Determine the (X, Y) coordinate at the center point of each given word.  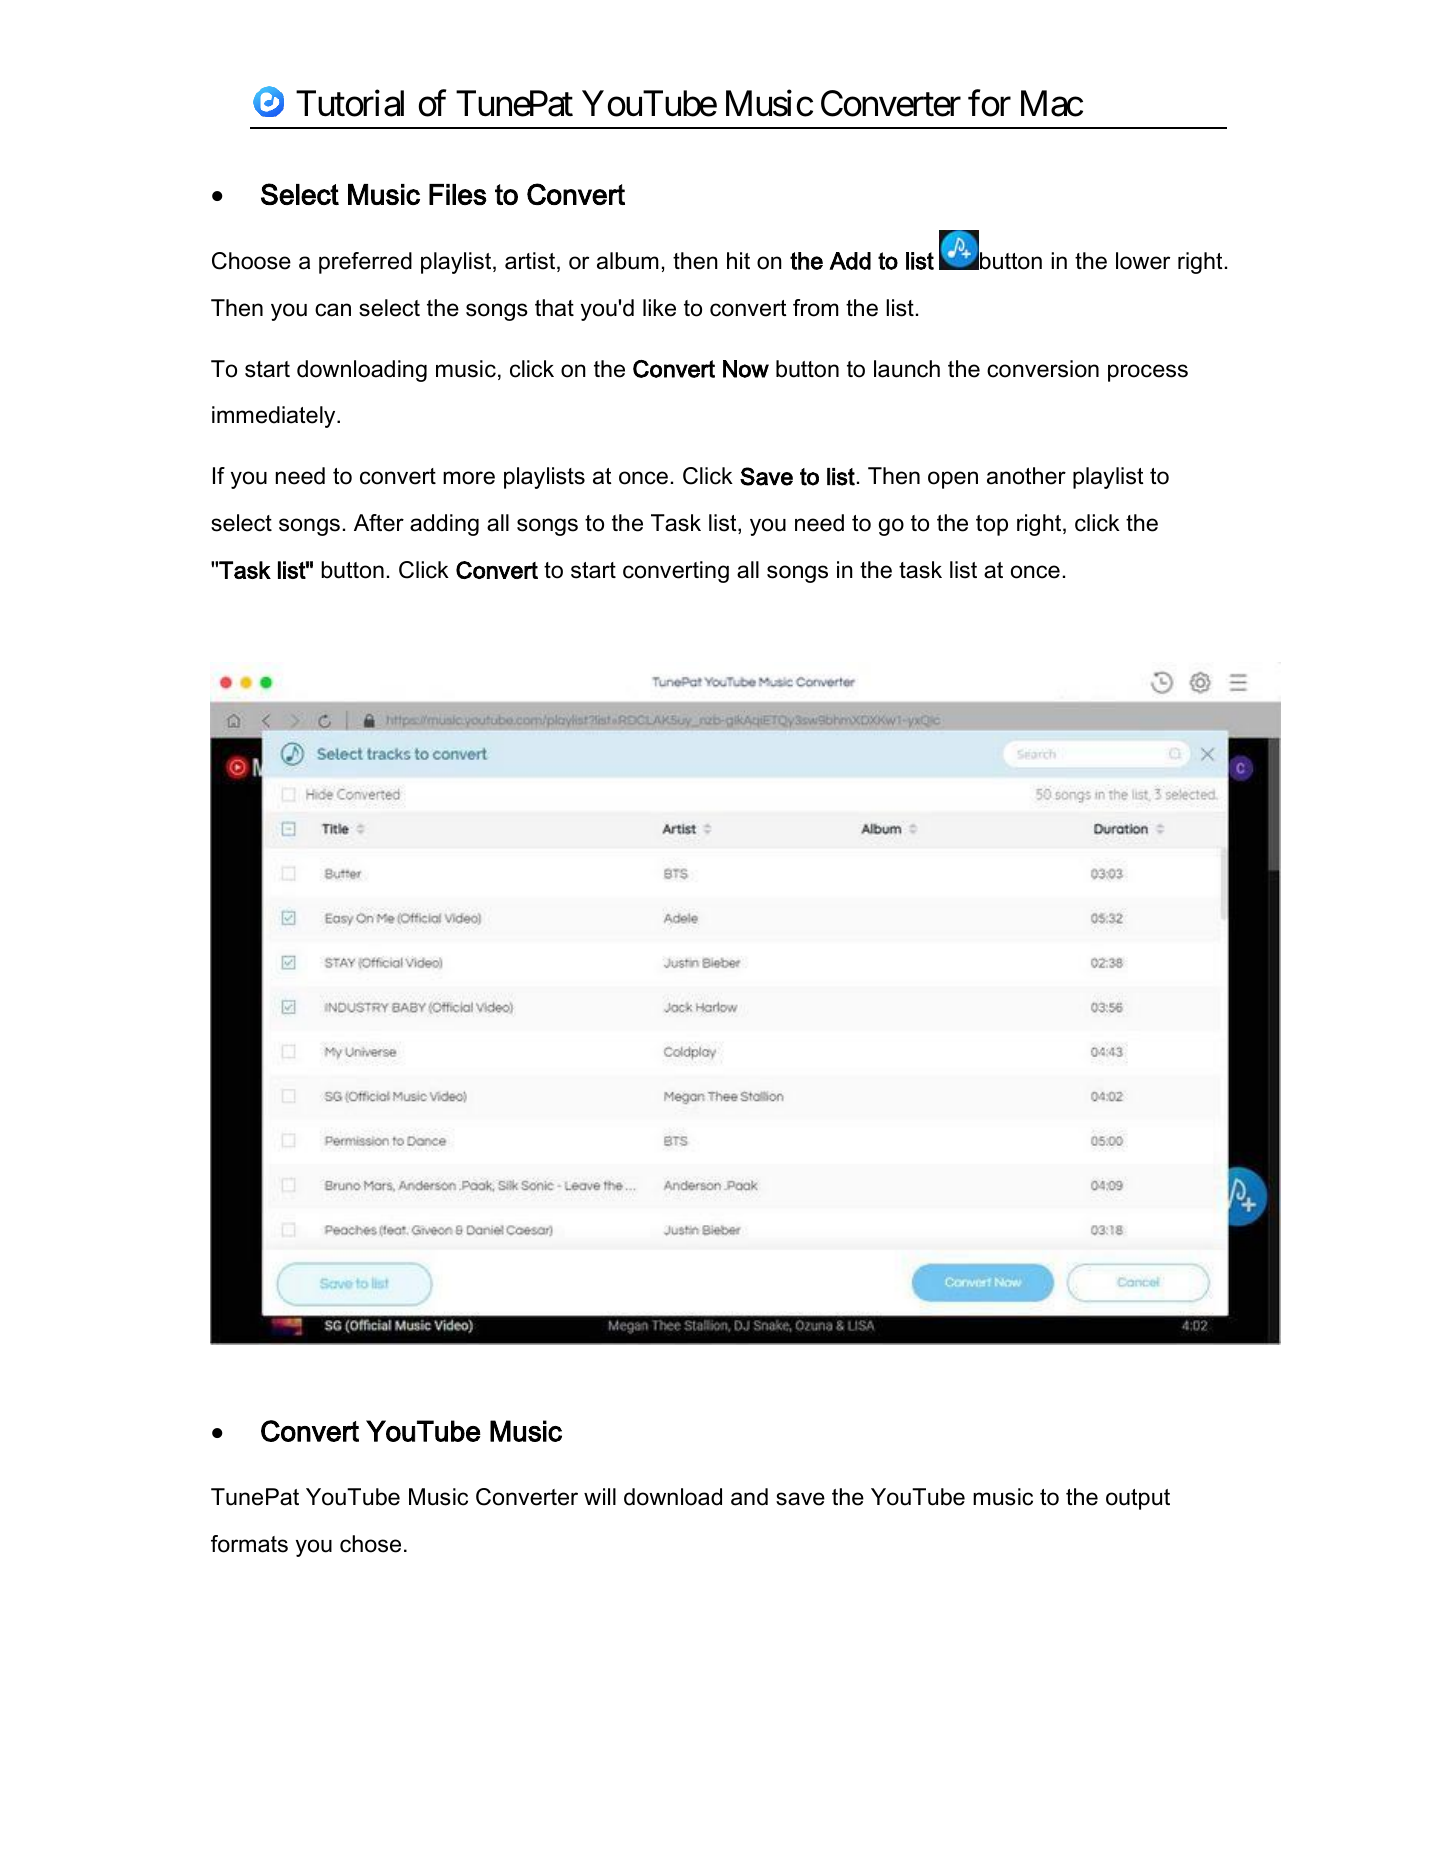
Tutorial (350, 103)
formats (249, 1544)
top (992, 525)
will (600, 1496)
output (1138, 1499)
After (379, 523)
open (953, 480)
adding (444, 525)
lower (1143, 261)
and (749, 1497)
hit (738, 260)
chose (370, 1544)
